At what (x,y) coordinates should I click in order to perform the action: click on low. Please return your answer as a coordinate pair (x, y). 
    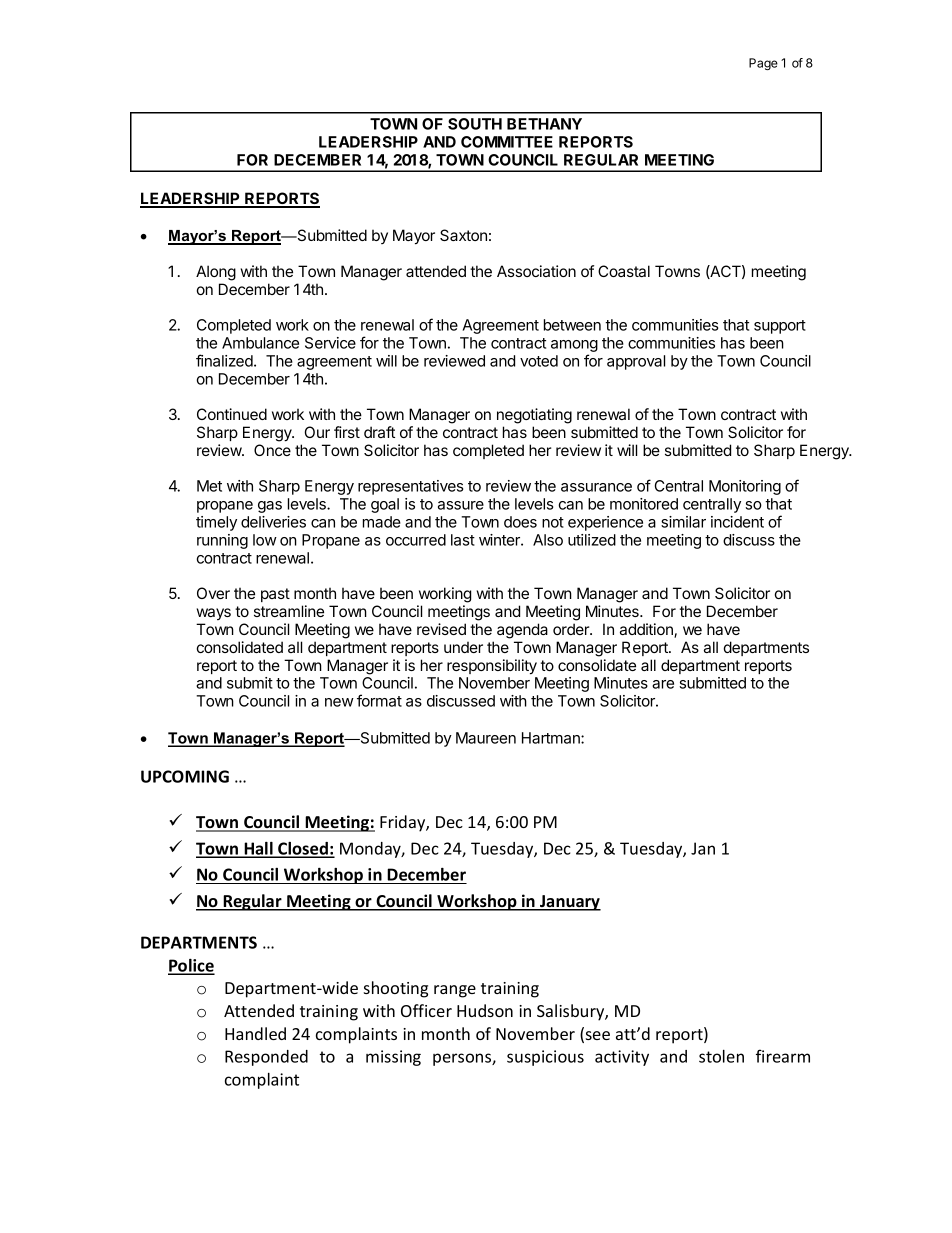
    Looking at the image, I should click on (265, 540).
